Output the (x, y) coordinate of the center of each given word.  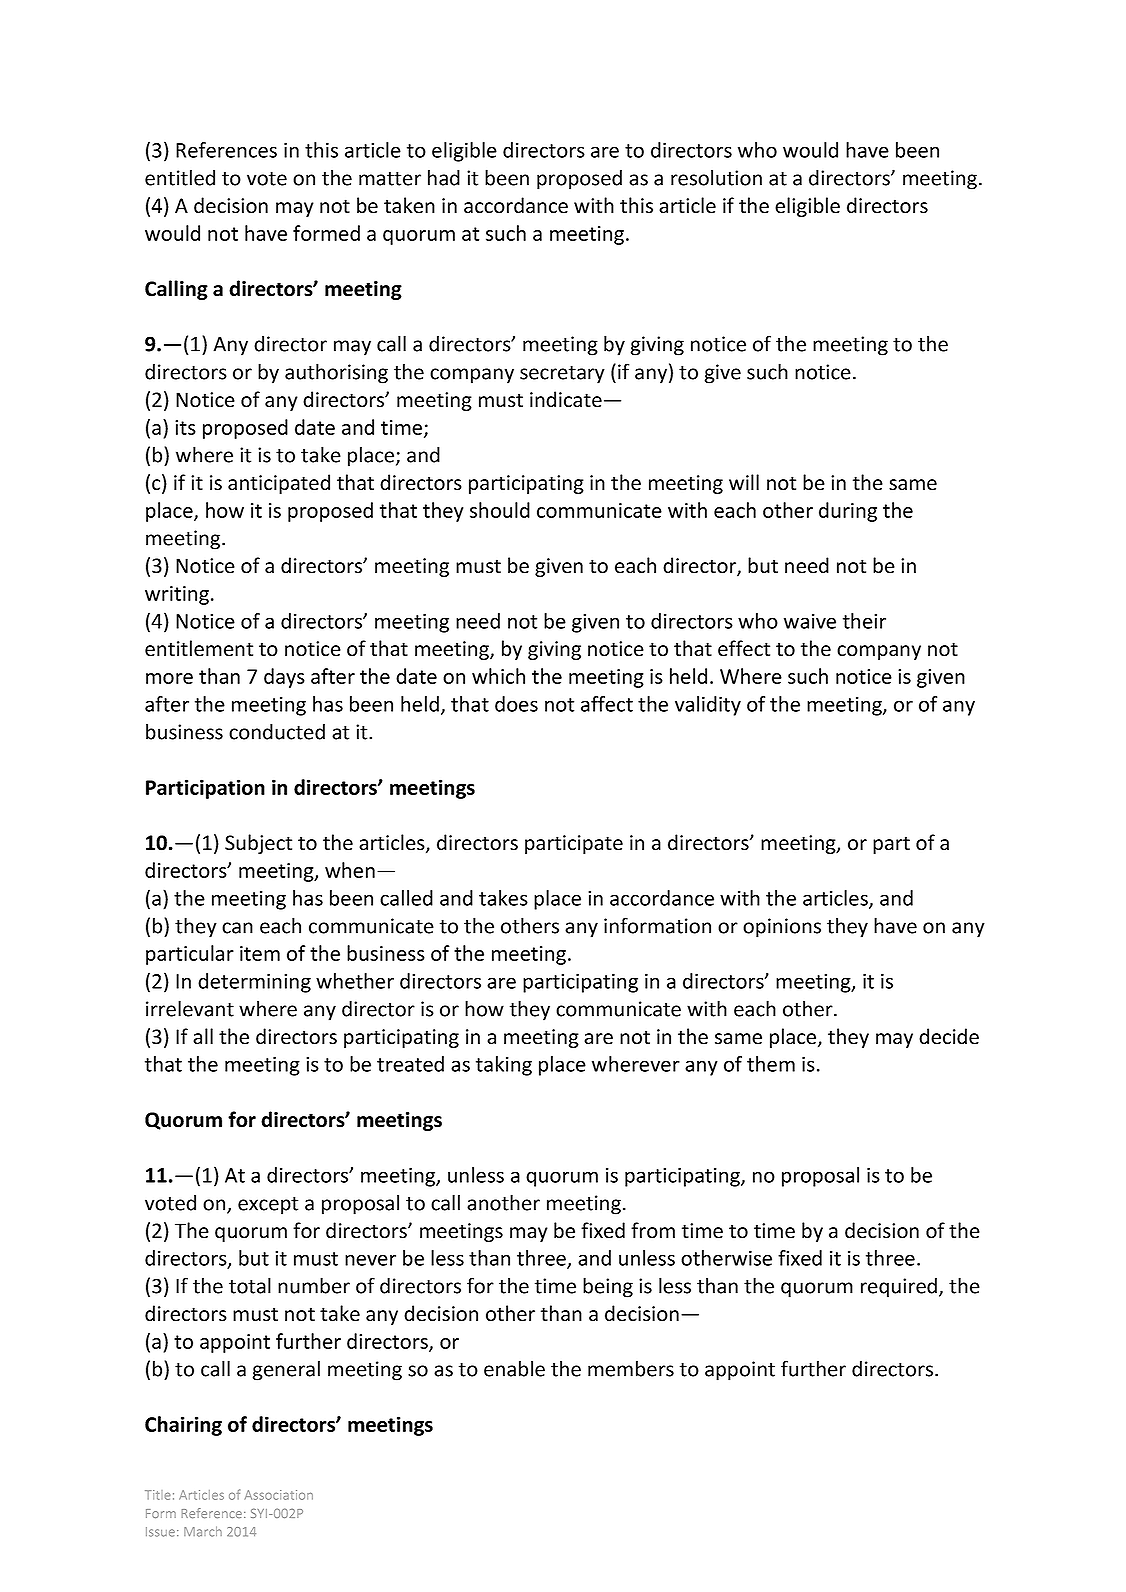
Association (278, 1495)
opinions (782, 928)
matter (390, 179)
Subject (258, 844)
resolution (716, 177)
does (516, 704)
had (444, 177)
